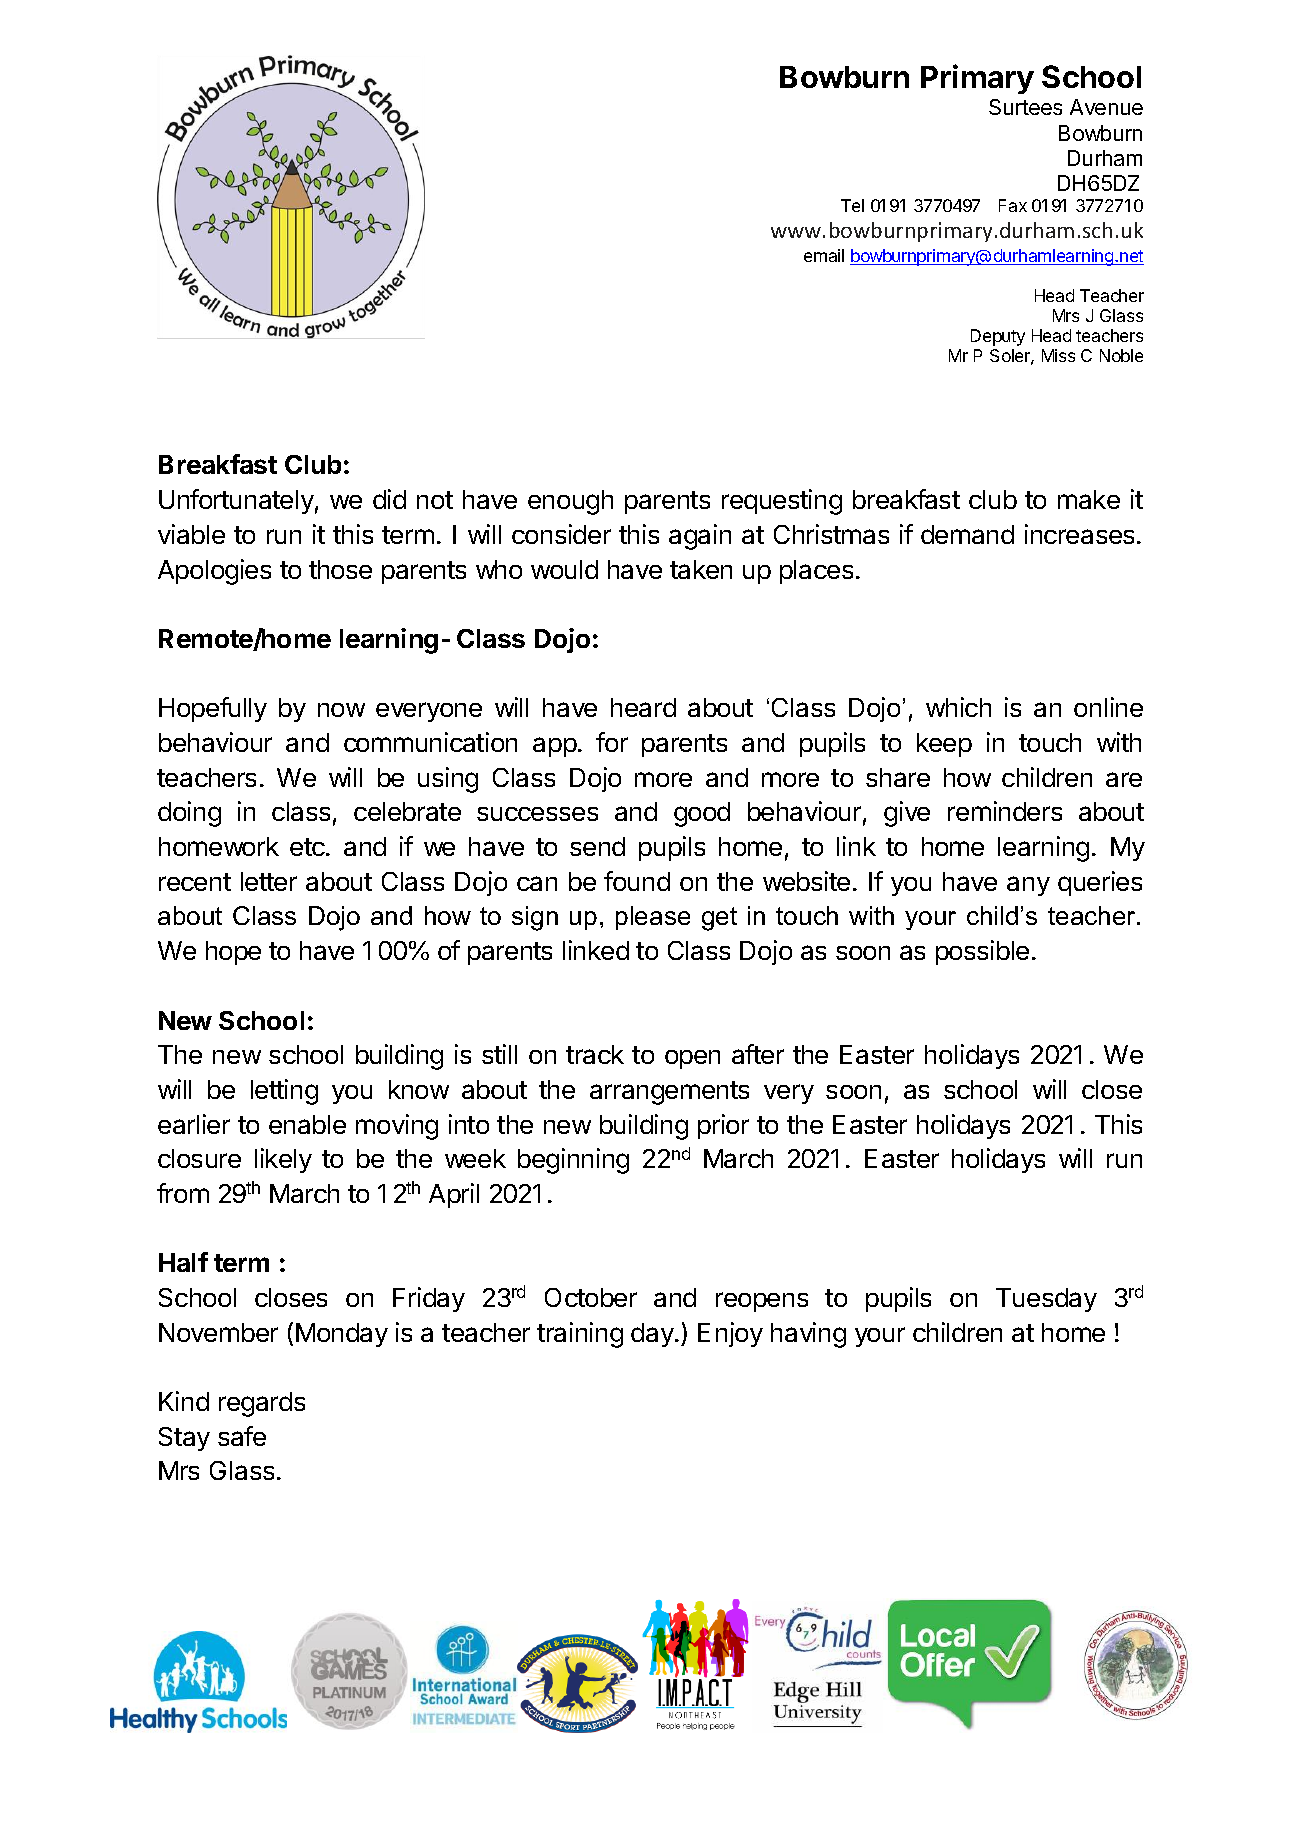 This page has width=1301, height=1840. Describe the element at coordinates (1005, 811) in the page. I see `reminders` at that location.
